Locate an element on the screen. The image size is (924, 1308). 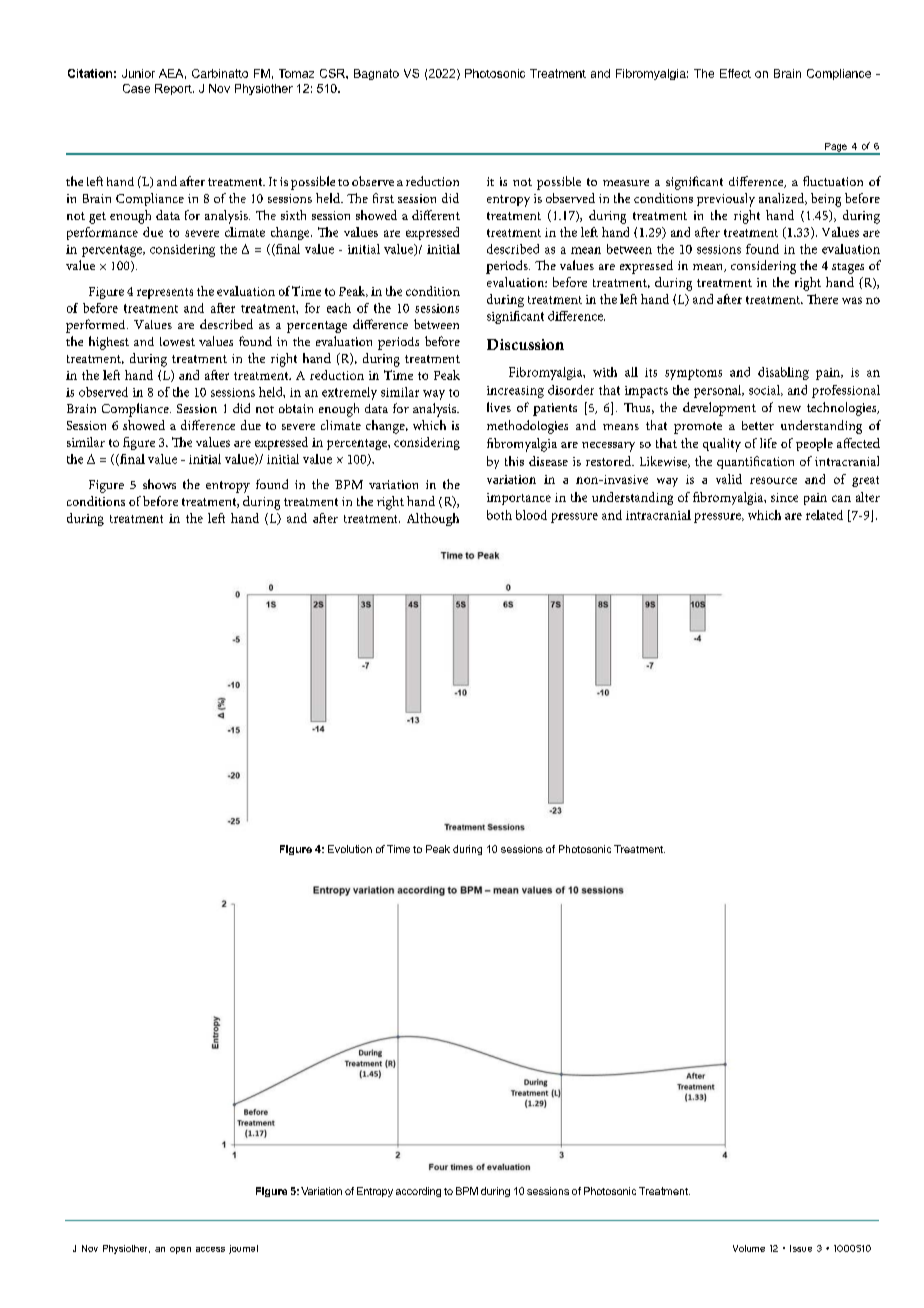
different is located at coordinates (436, 215).
